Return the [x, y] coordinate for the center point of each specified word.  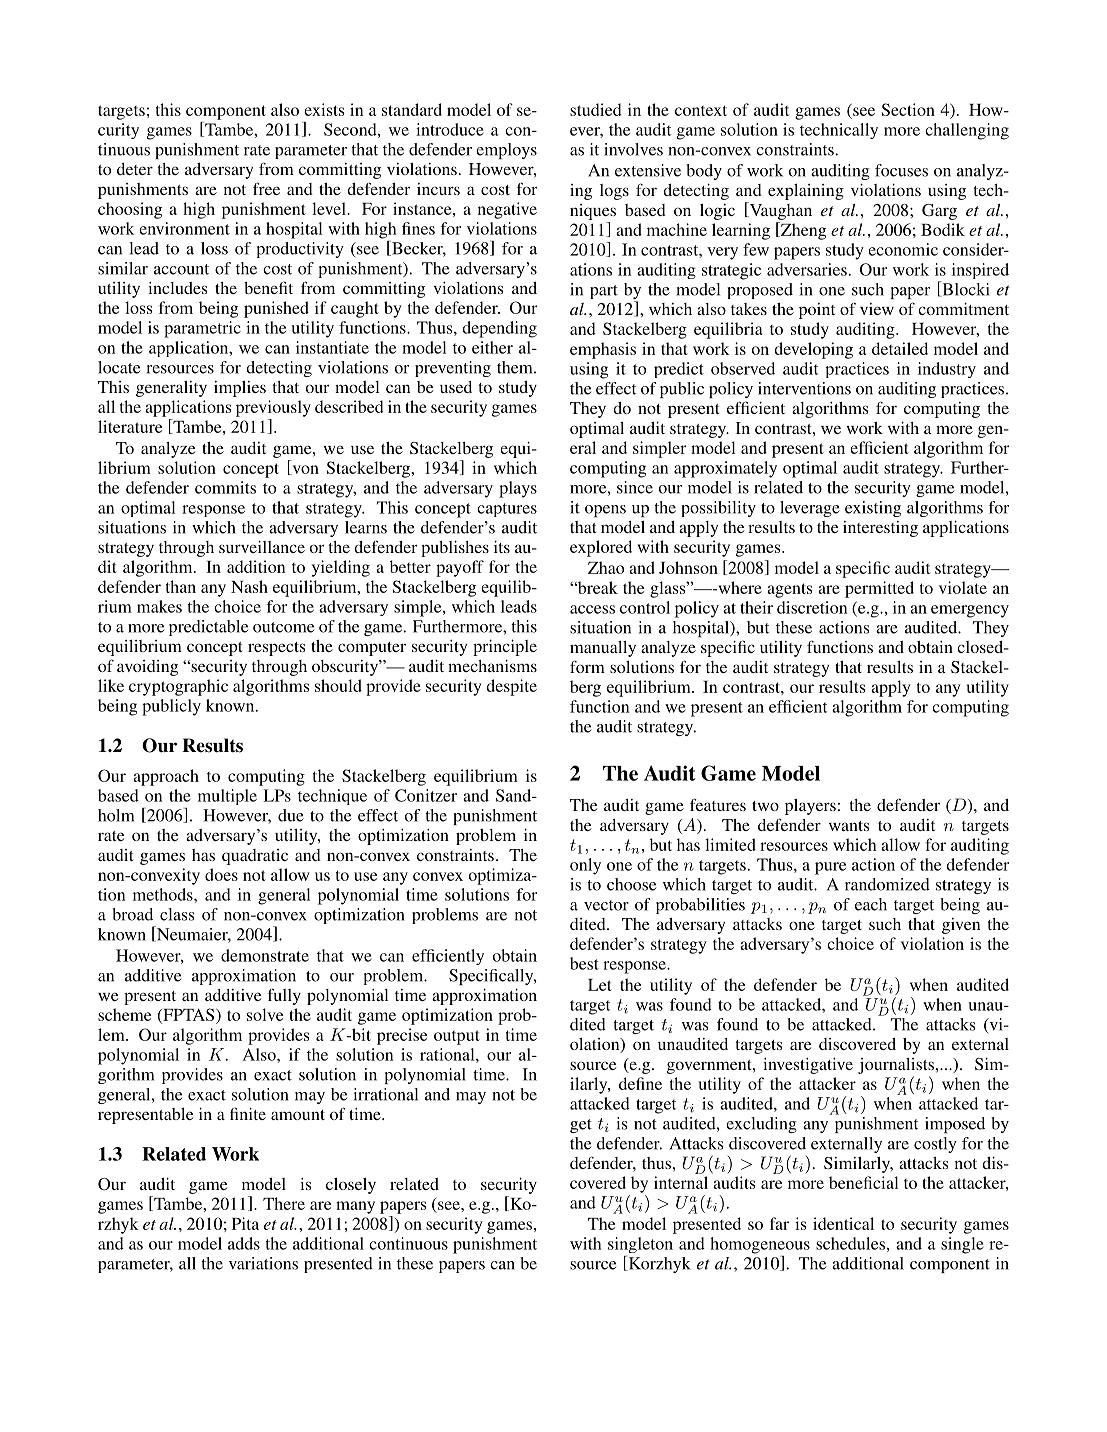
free [266, 188]
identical [843, 1223]
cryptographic [178, 687]
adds [244, 1243]
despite [511, 687]
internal [681, 1182]
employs [506, 151]
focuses [901, 170]
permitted [879, 589]
